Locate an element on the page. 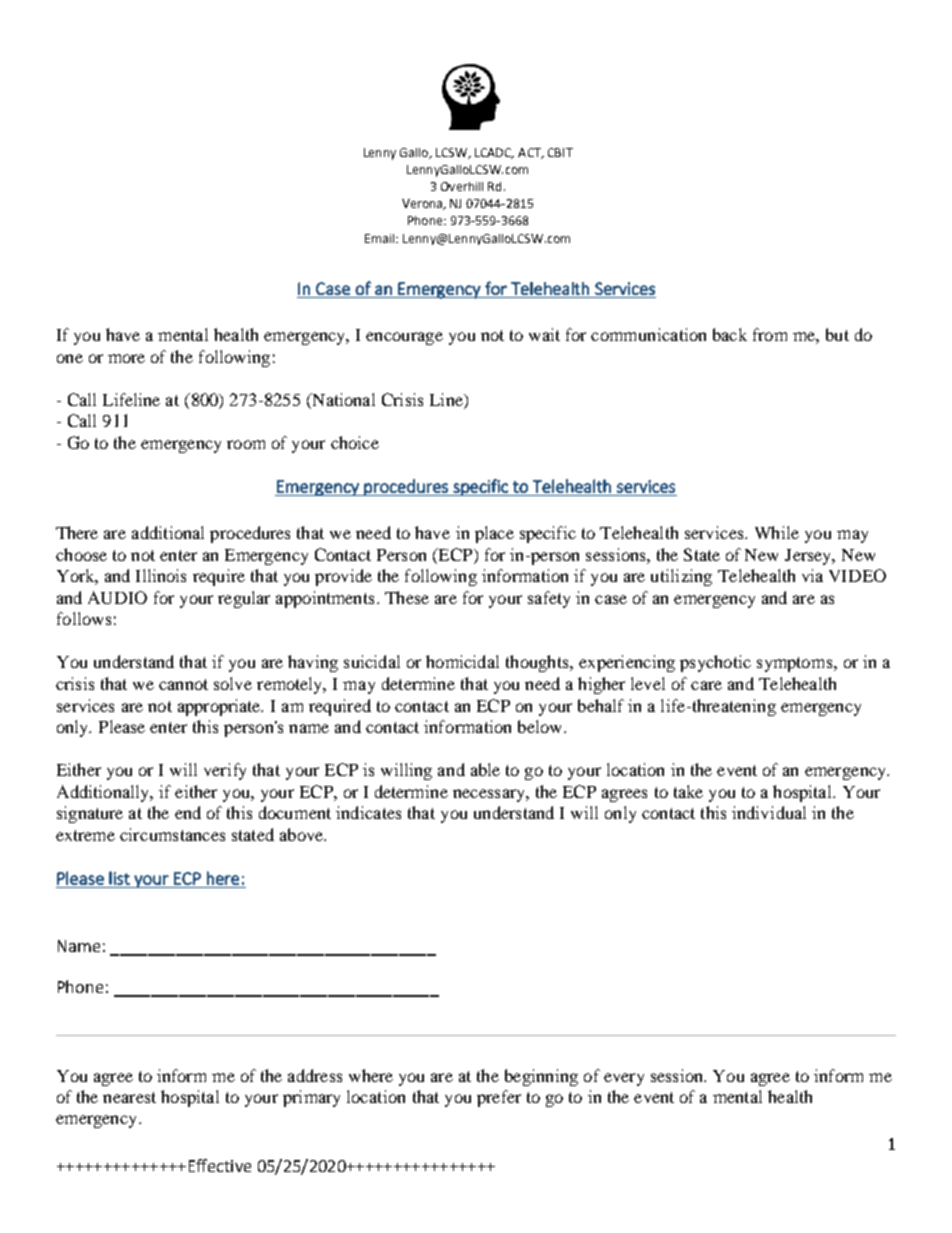 The image size is (952, 1233). cannot is located at coordinates (183, 684).
